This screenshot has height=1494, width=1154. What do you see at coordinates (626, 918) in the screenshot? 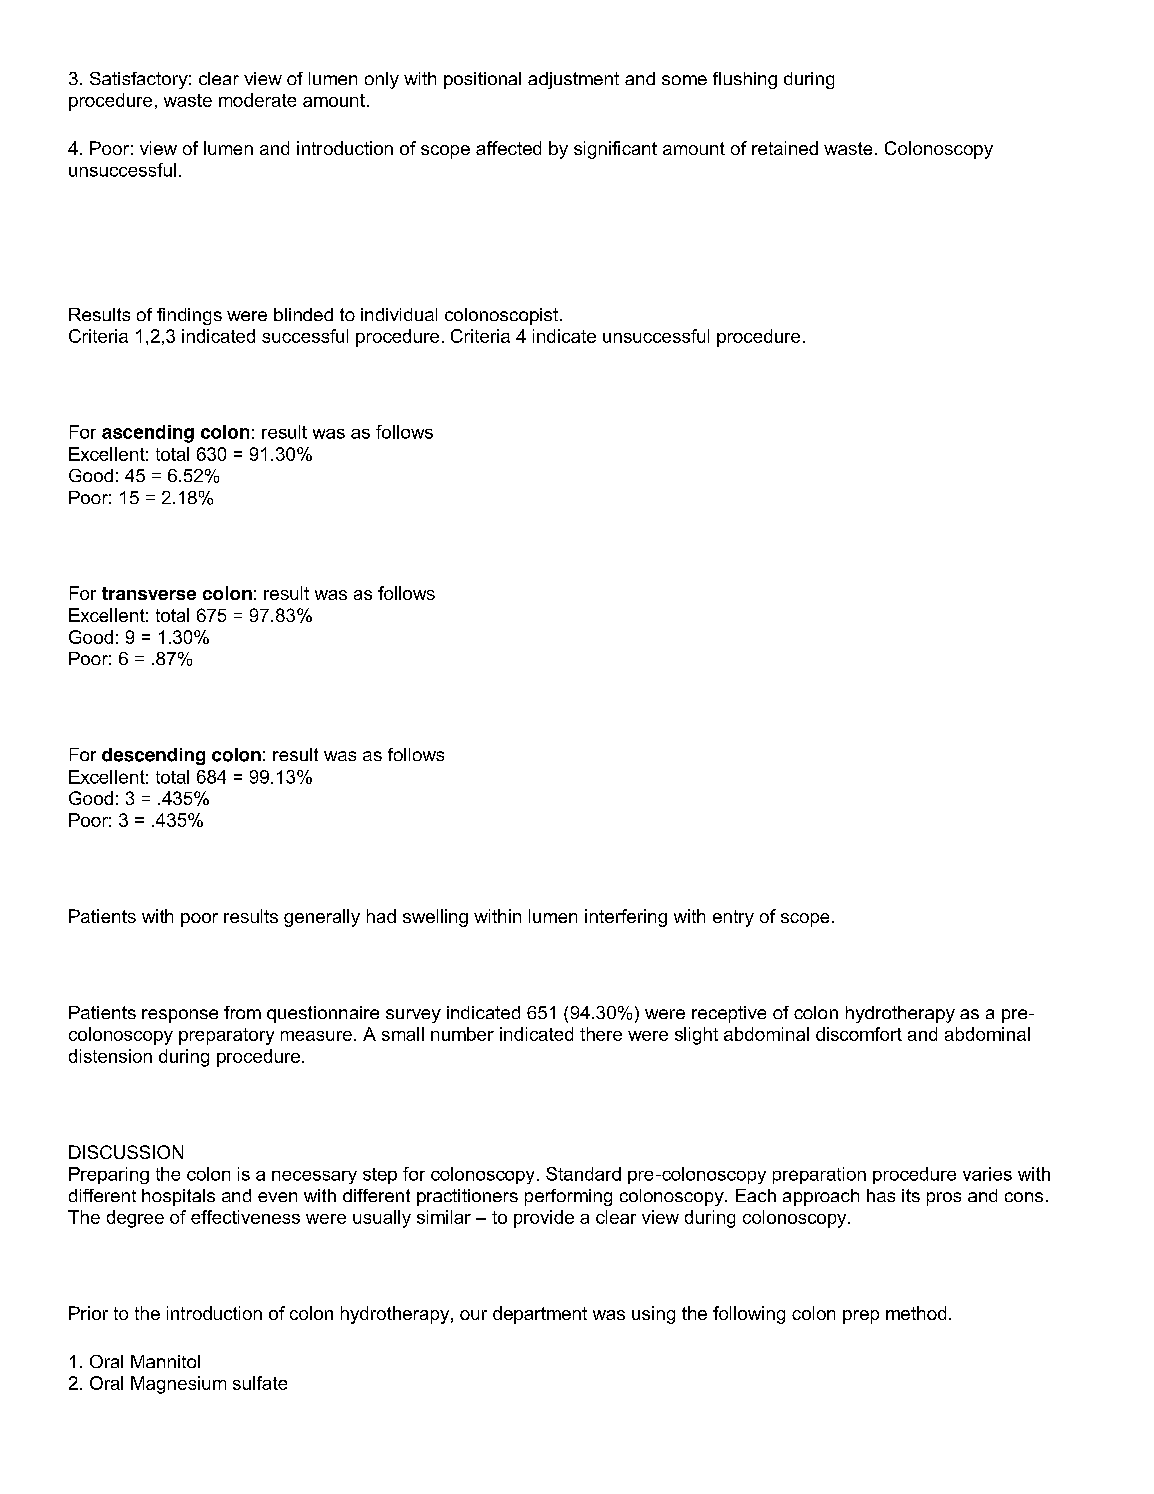
I see `interfering` at bounding box center [626, 918].
